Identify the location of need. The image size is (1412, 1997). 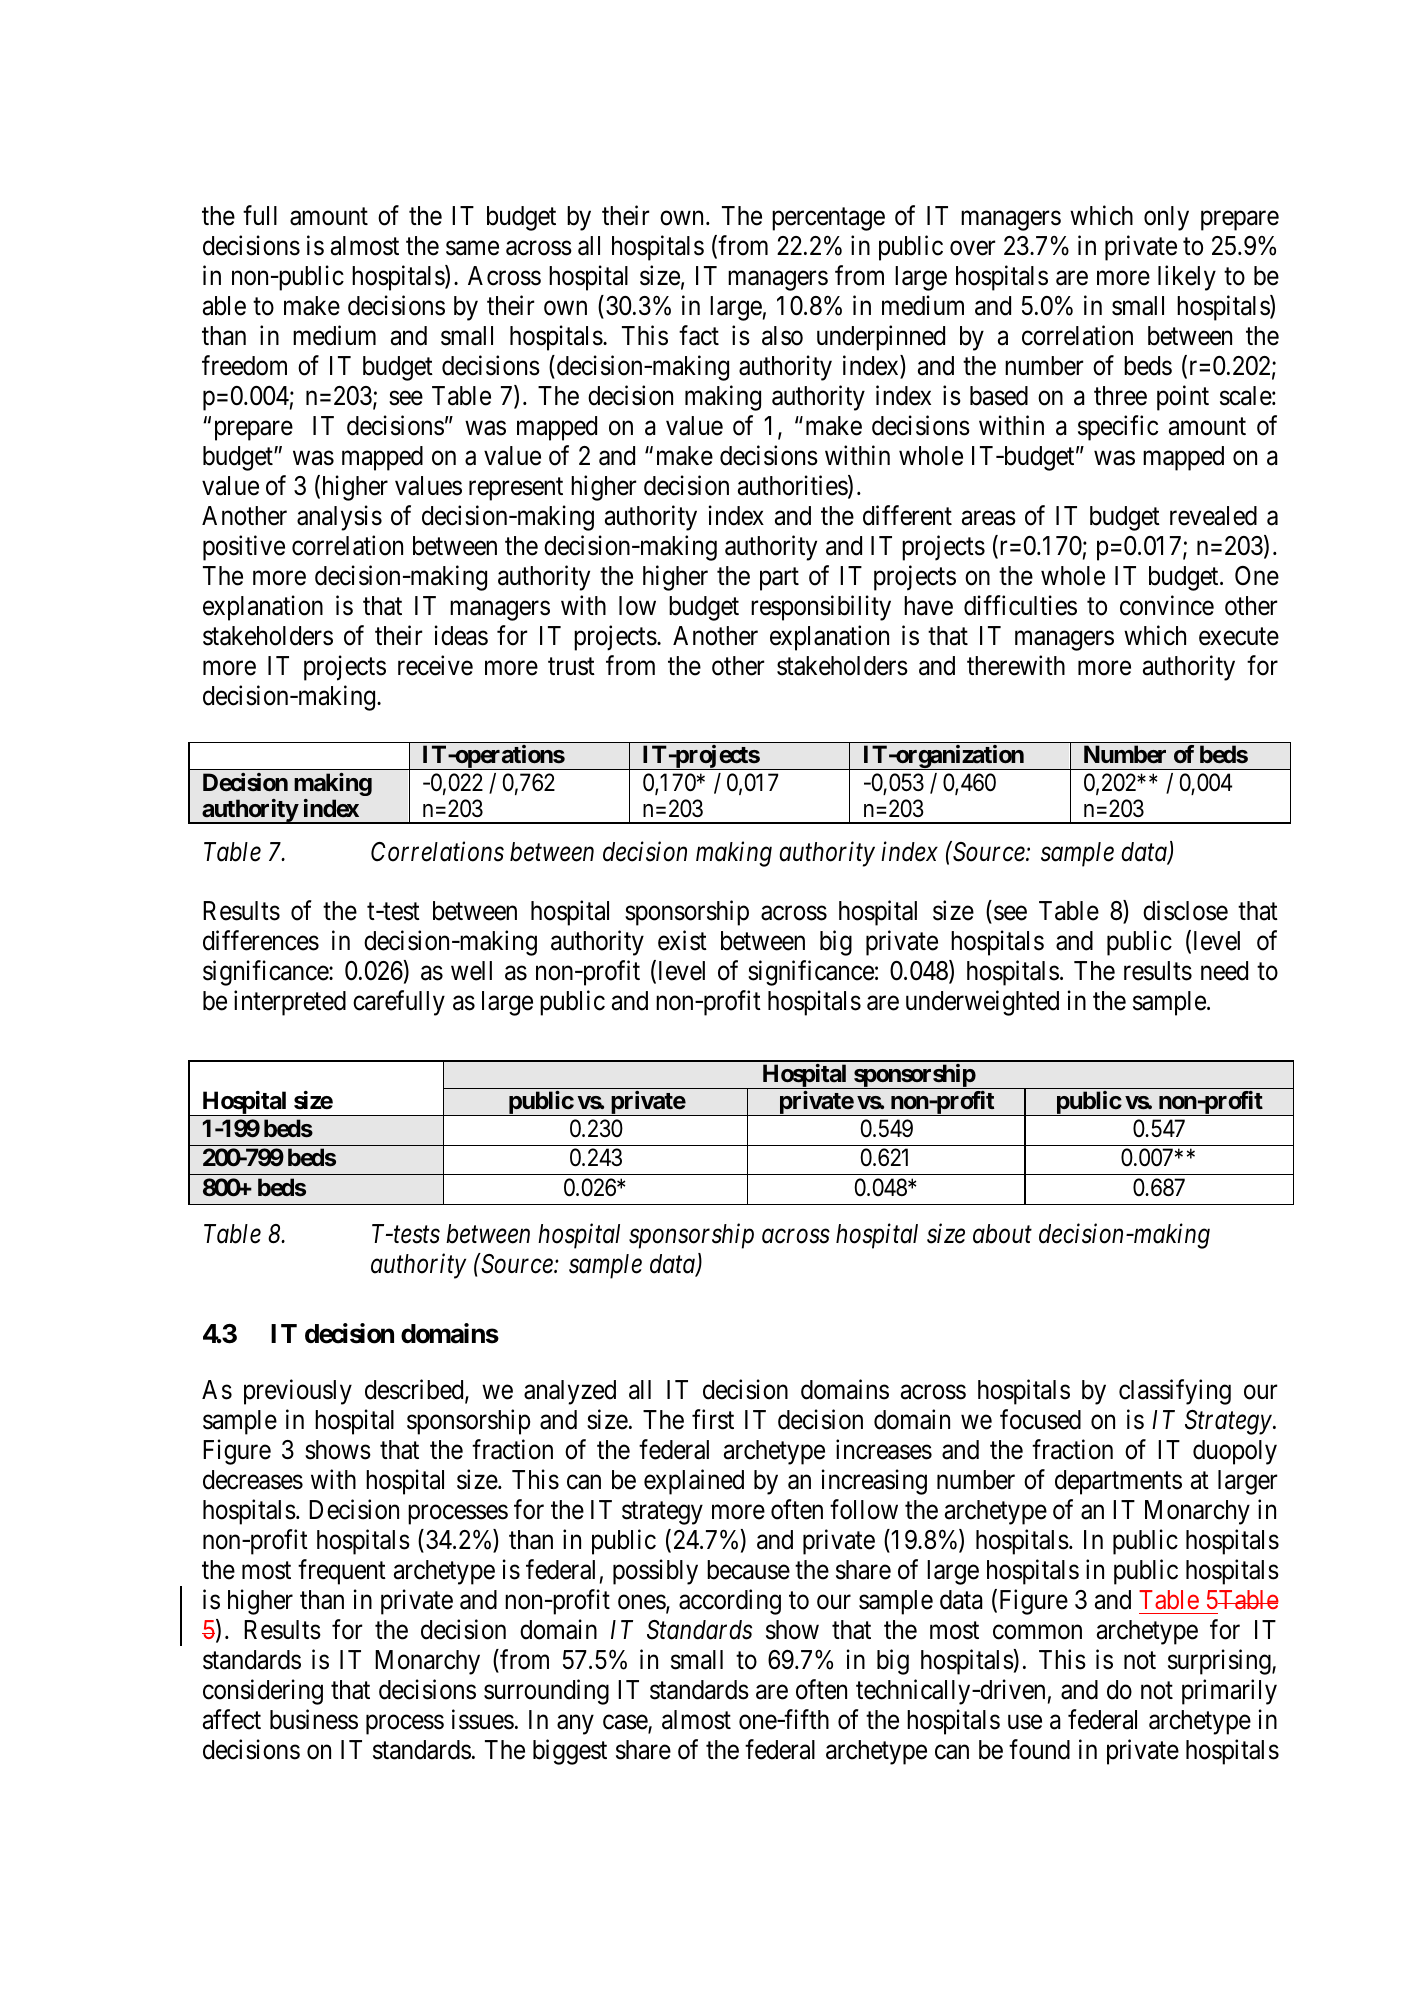
(1224, 971).
